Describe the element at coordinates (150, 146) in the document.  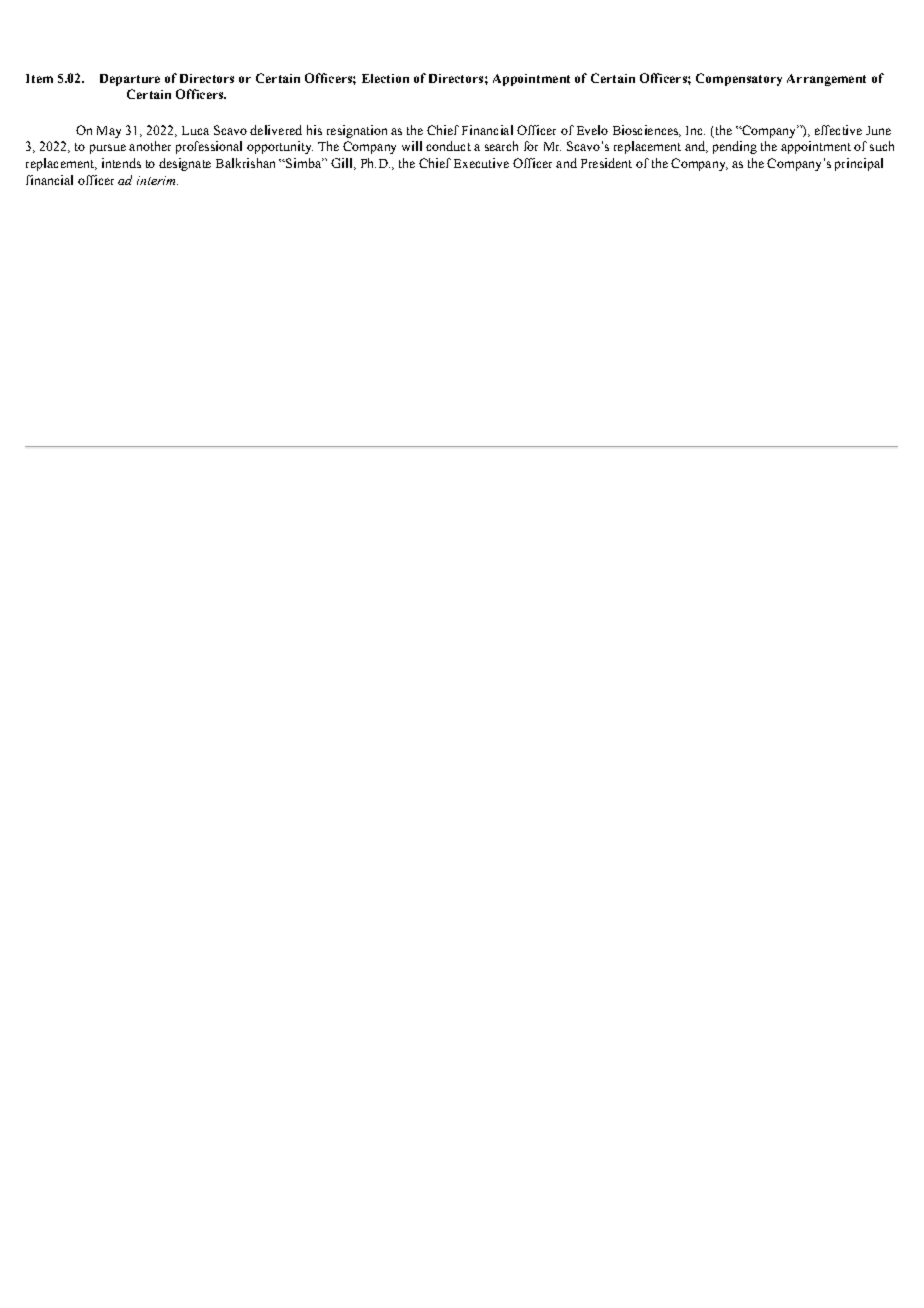
I see `another` at that location.
